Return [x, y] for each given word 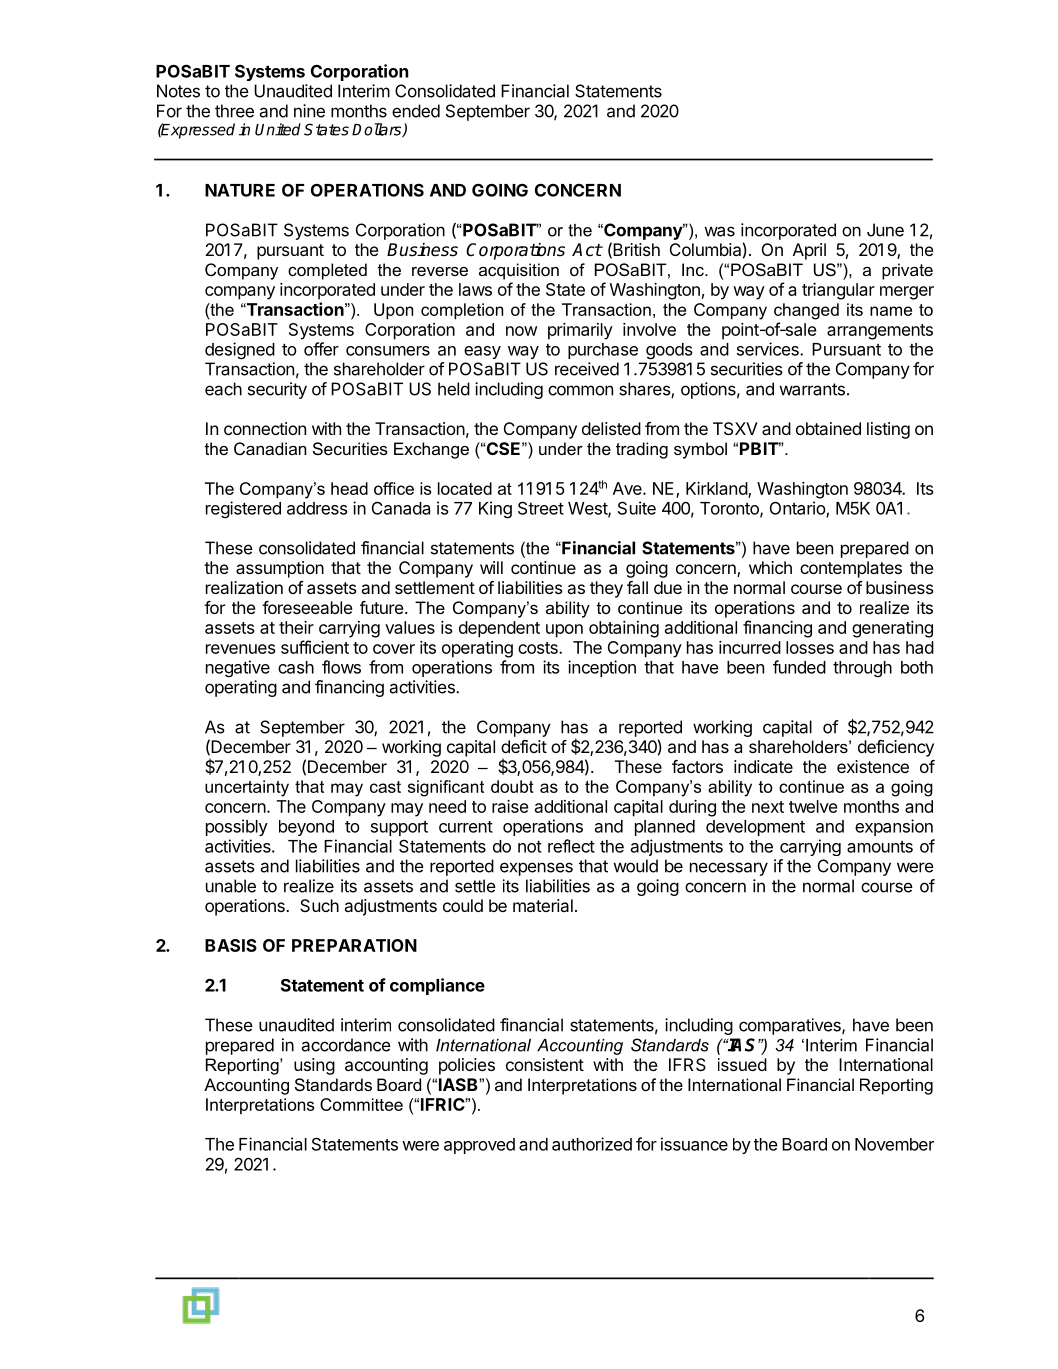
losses [810, 647]
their [296, 627]
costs [539, 648]
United [278, 129]
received [587, 369]
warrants [812, 389]
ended [416, 111]
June [885, 230]
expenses [536, 869]
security [277, 390]
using [314, 1066]
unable [231, 886]
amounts [880, 847]
